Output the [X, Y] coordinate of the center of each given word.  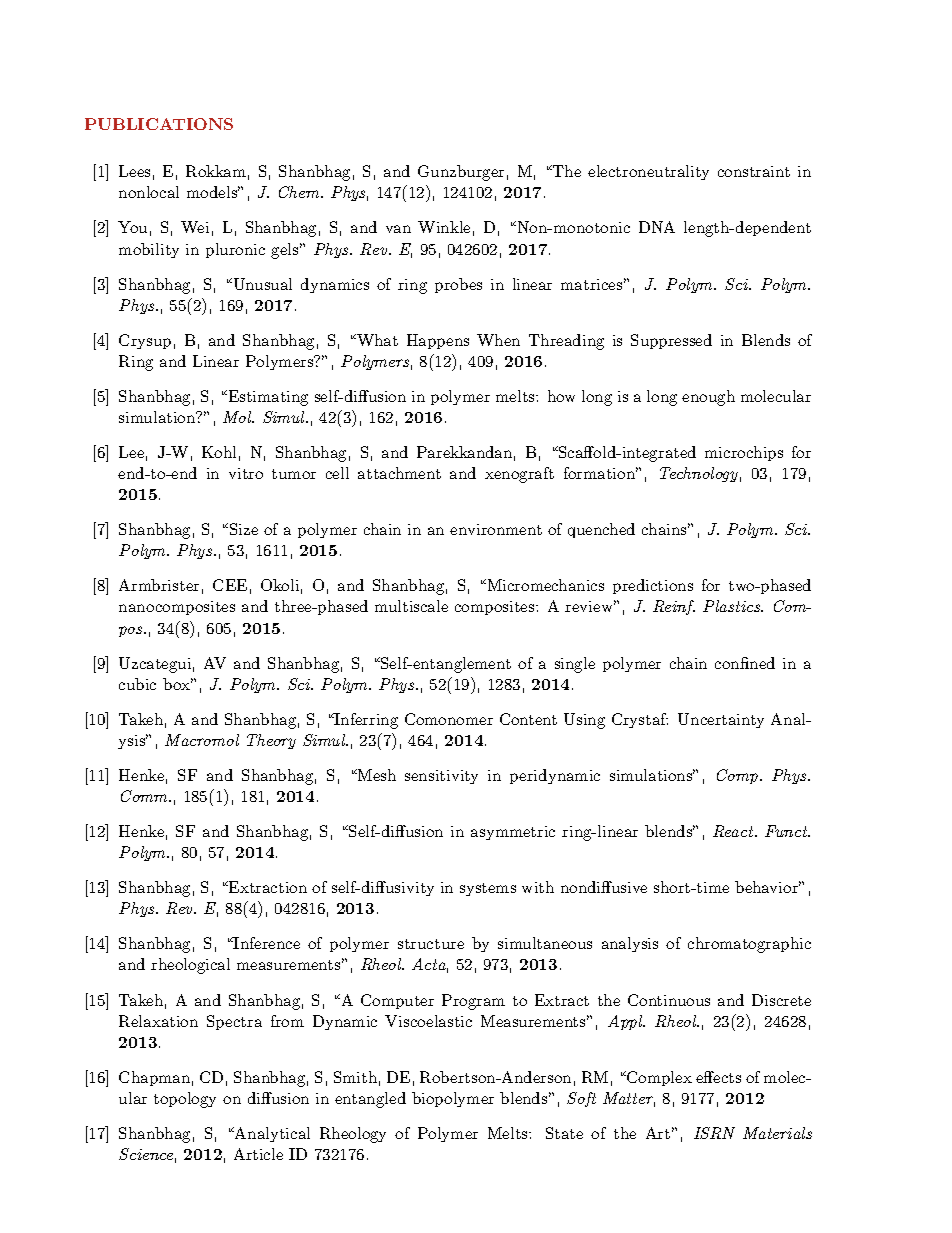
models [213, 192]
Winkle [444, 227]
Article [258, 1154]
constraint [754, 171]
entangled [370, 1100]
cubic [137, 684]
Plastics [733, 606]
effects [718, 1077]
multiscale [411, 606]
